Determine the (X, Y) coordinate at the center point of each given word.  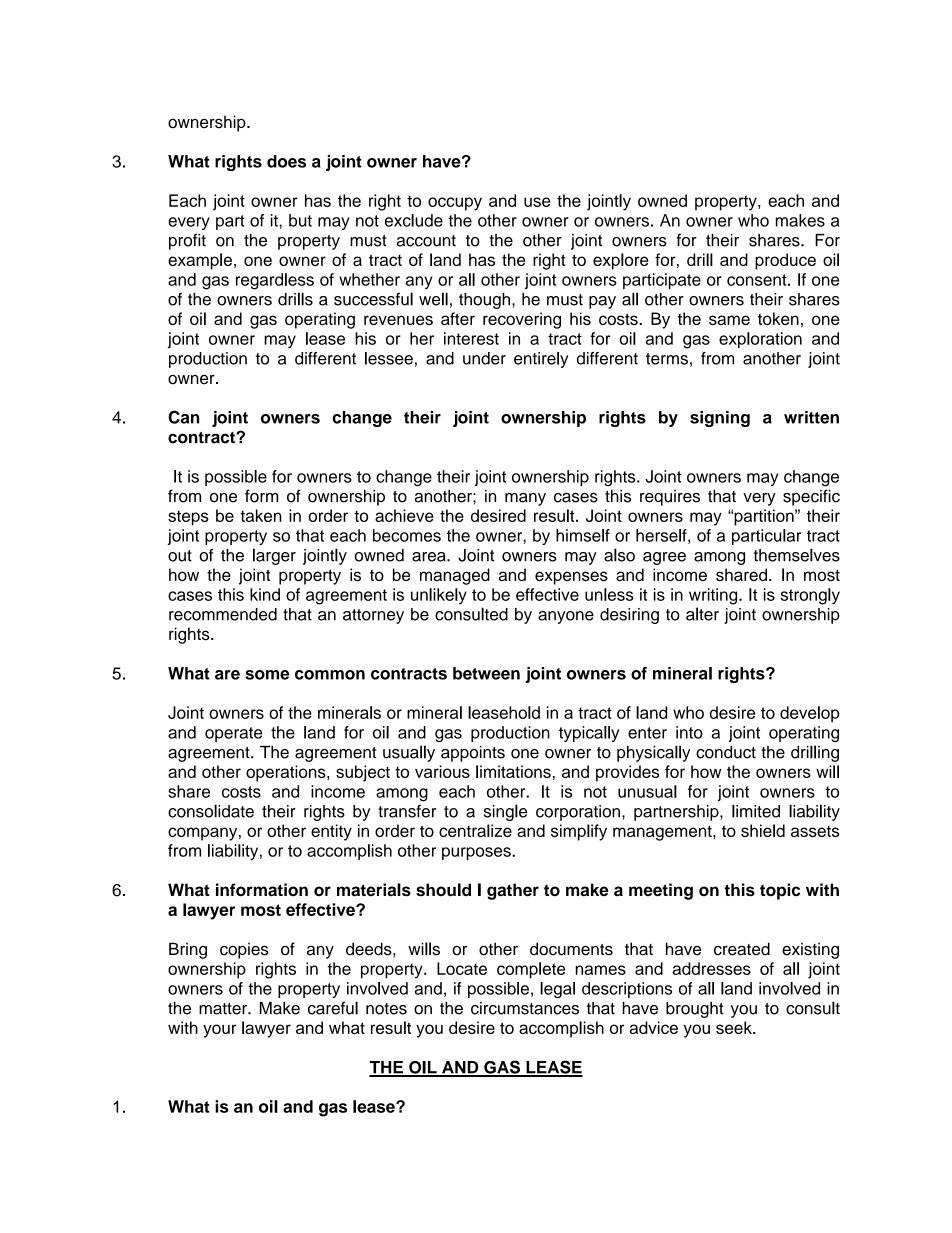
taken (261, 515)
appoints (473, 754)
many (525, 499)
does (286, 161)
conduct (726, 752)
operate (233, 734)
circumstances (525, 1008)
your (220, 1031)
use (537, 202)
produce (785, 261)
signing (720, 419)
